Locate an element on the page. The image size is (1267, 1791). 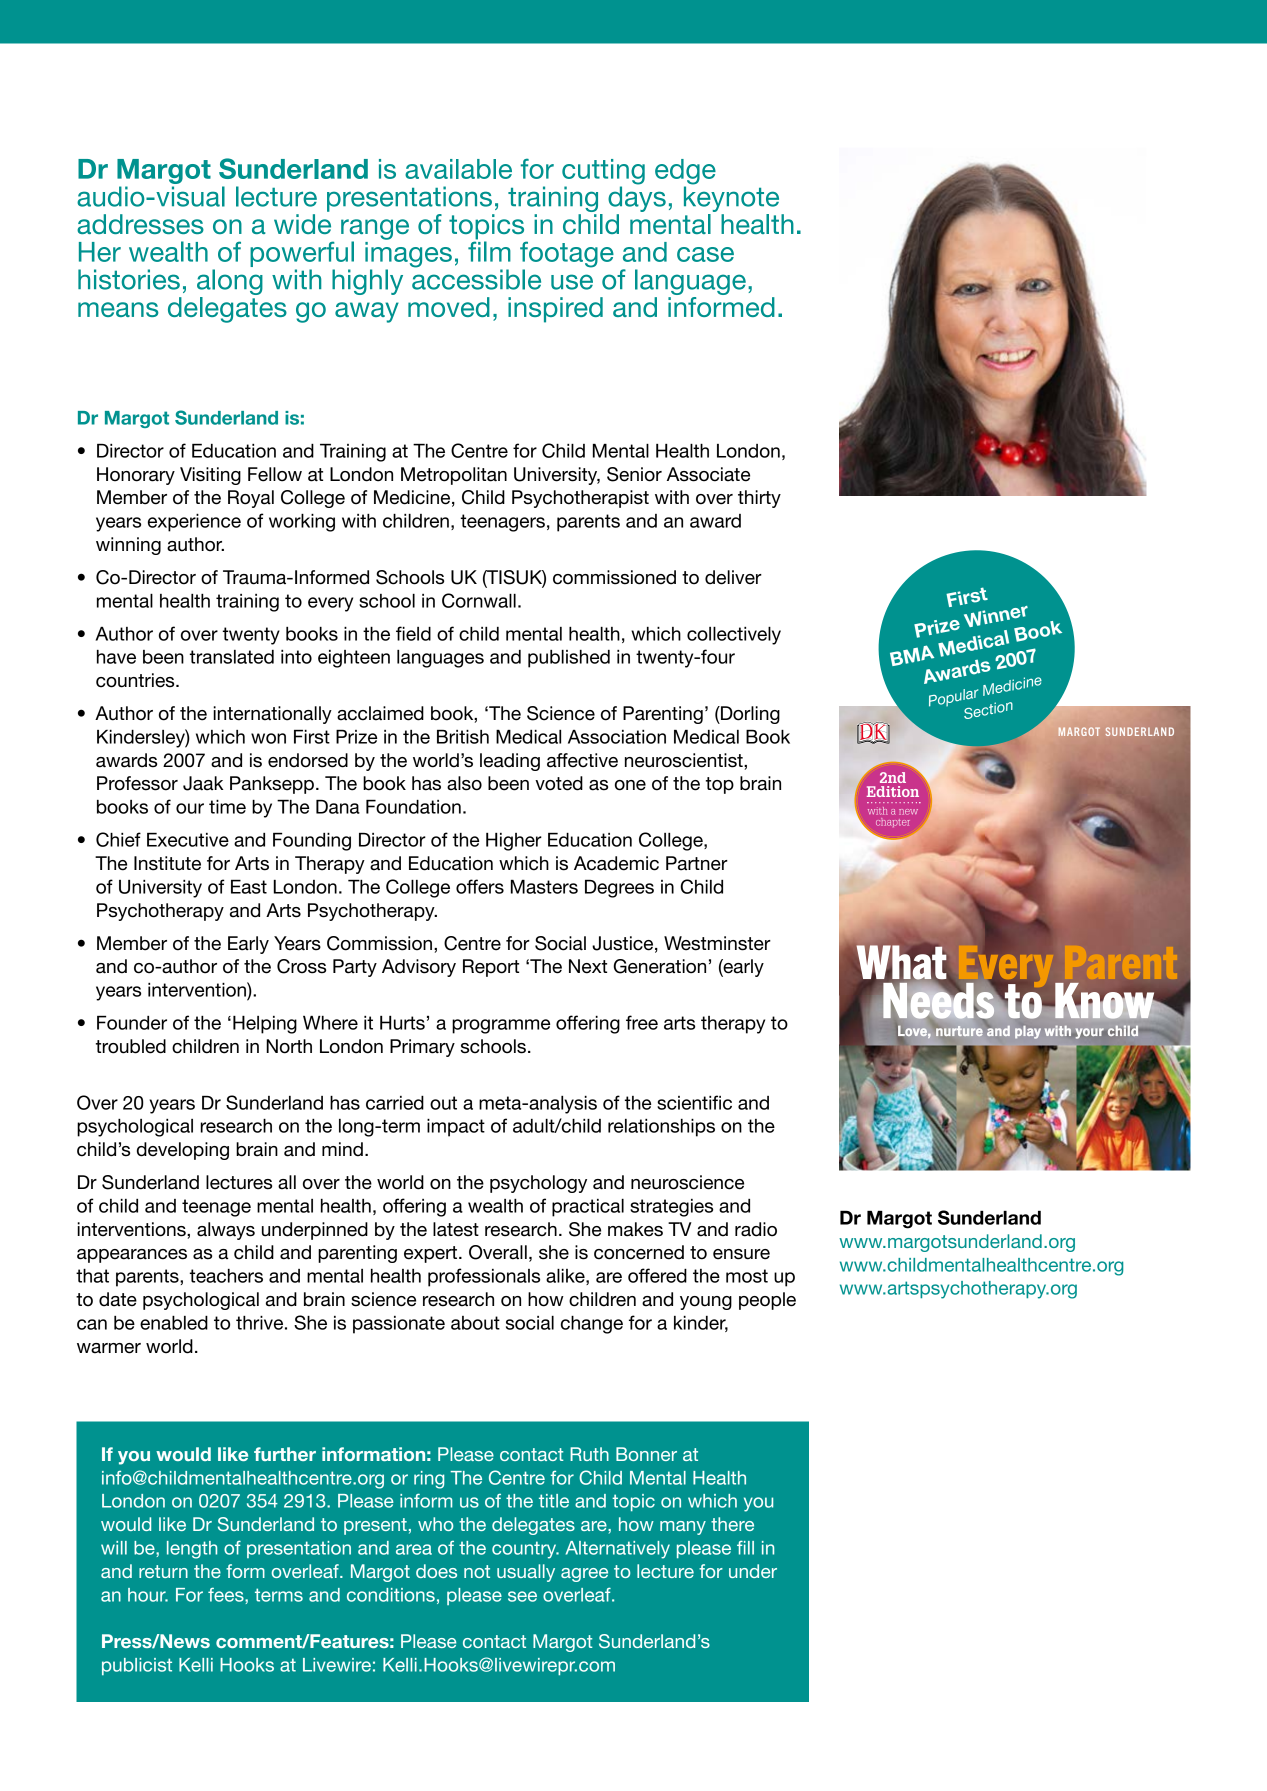
Dorling is located at coordinates (749, 715).
